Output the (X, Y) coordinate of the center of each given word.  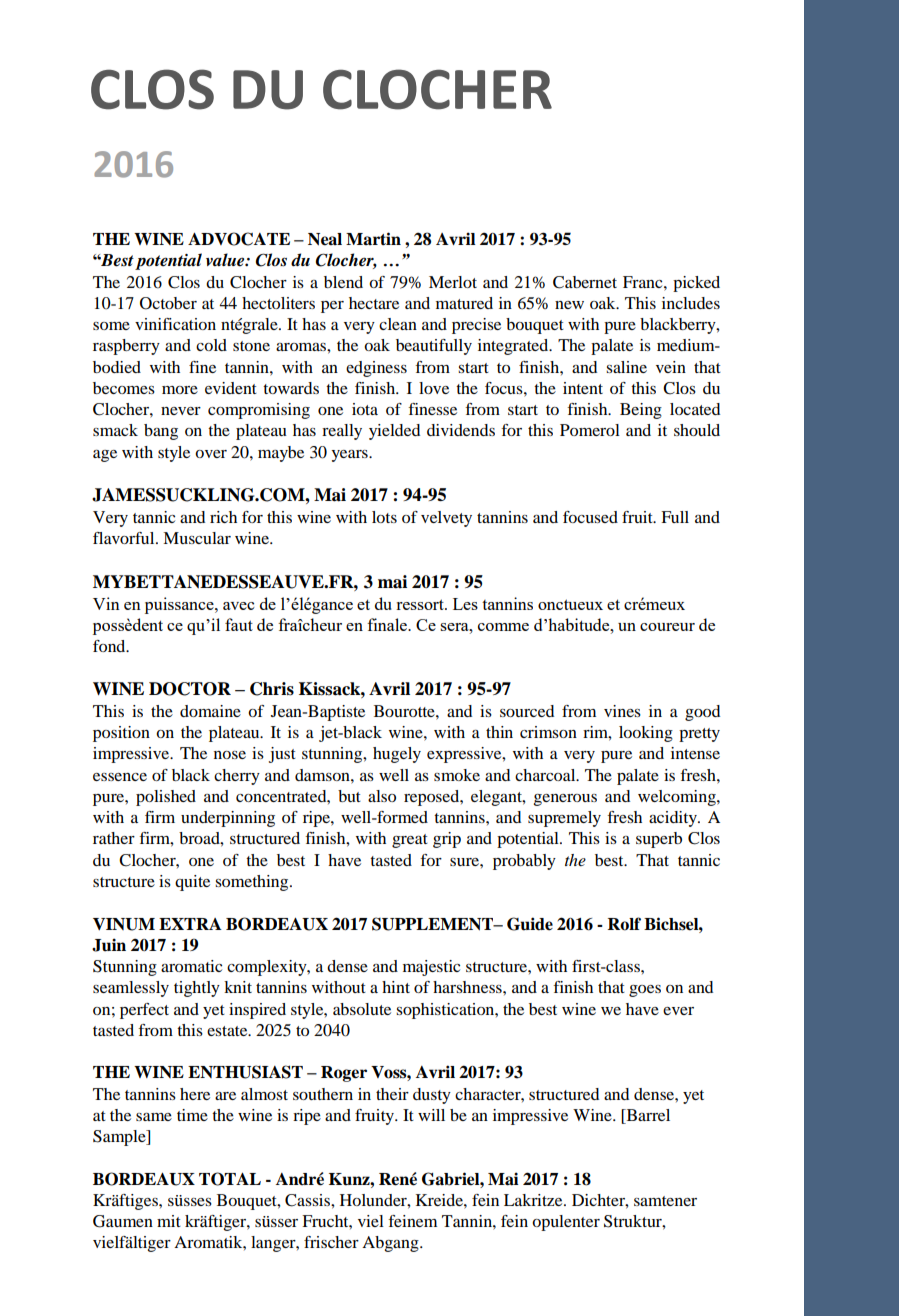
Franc (644, 282)
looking (646, 734)
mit (169, 1221)
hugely (397, 755)
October (168, 303)
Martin (373, 238)
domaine (210, 711)
